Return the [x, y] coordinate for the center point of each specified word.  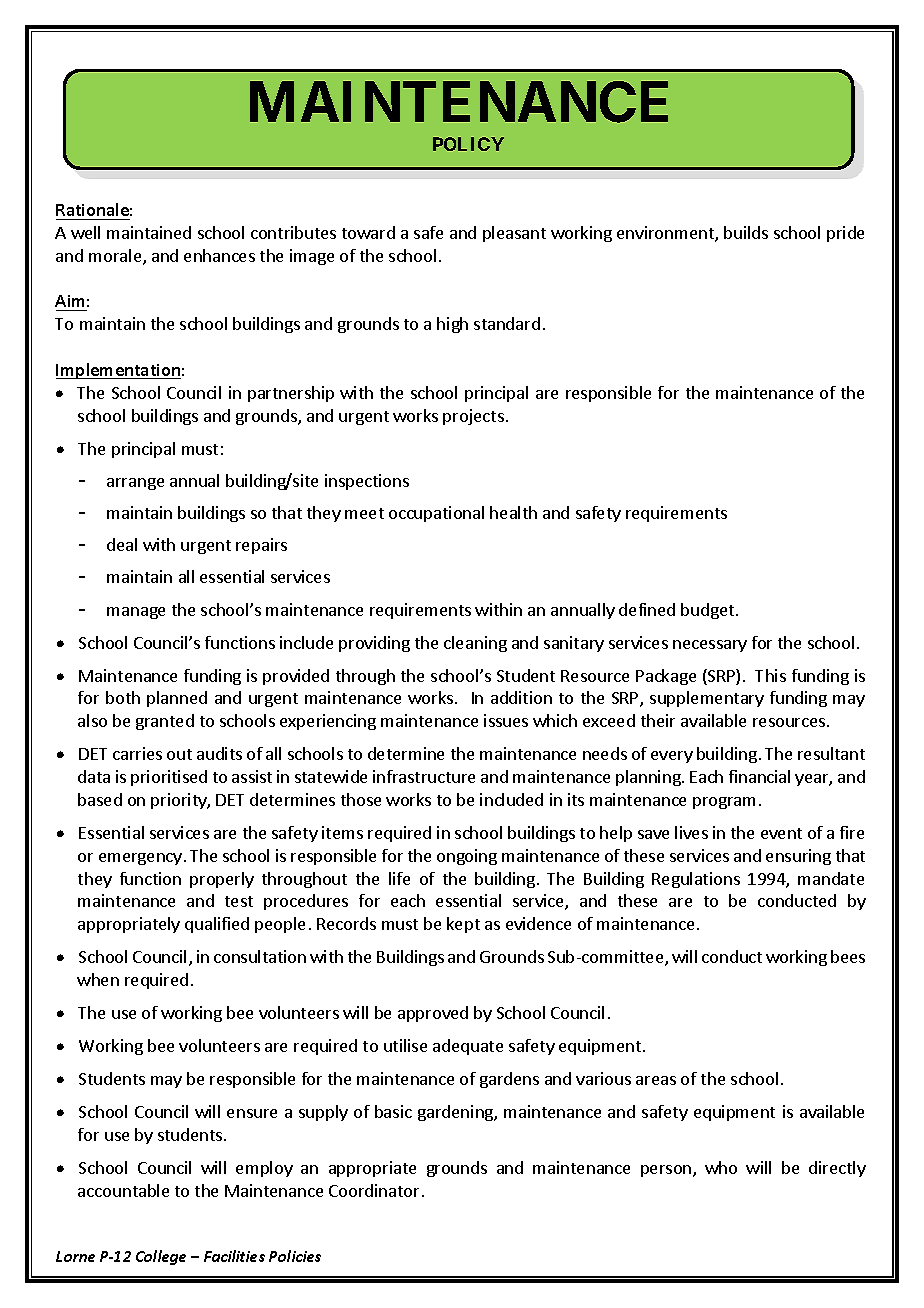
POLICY [468, 144]
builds [746, 232]
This [770, 675]
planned [177, 699]
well [85, 232]
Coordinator [374, 1190]
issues [506, 720]
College [161, 1257]
